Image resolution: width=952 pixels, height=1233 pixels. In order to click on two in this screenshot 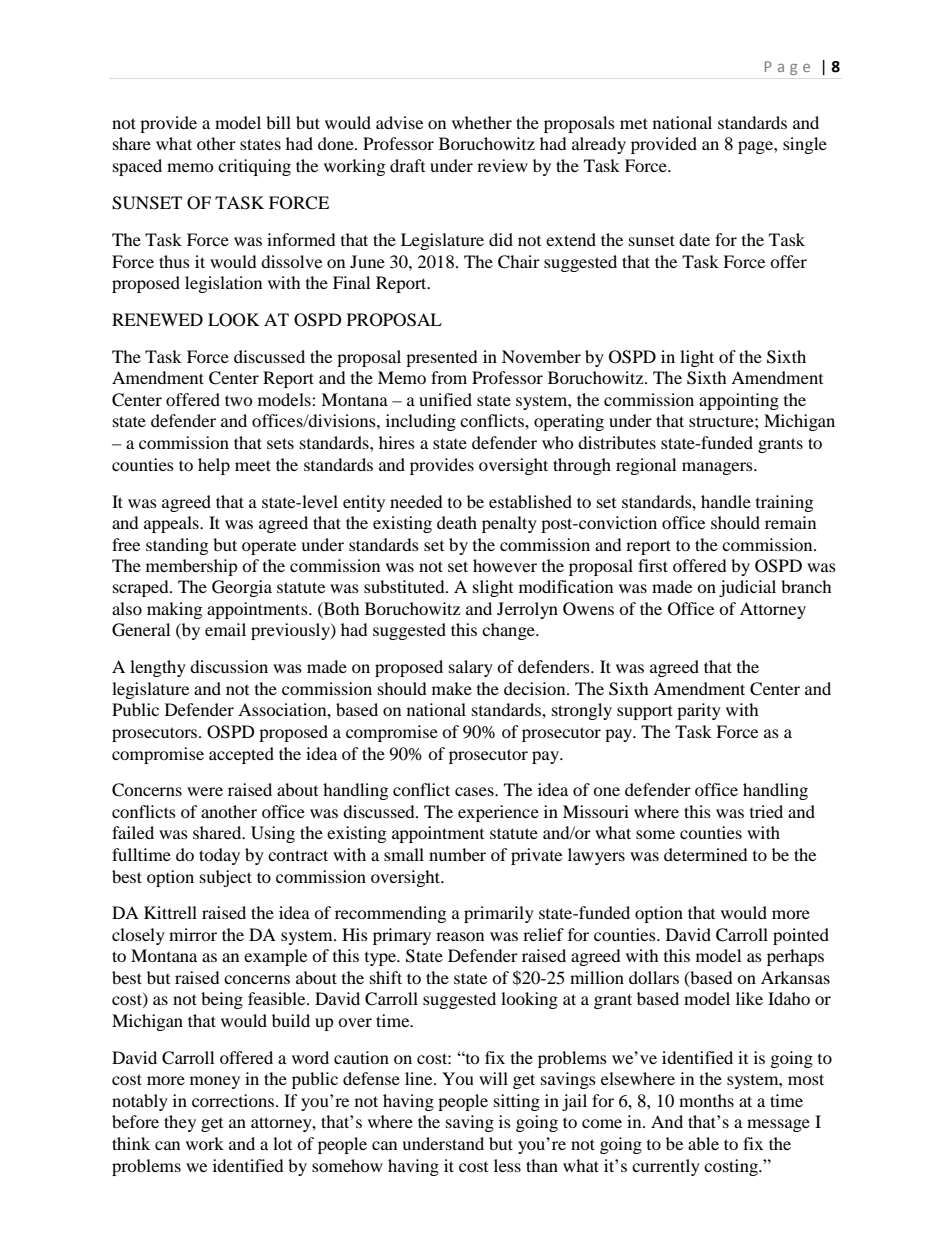, I will do `click(239, 400)`.
